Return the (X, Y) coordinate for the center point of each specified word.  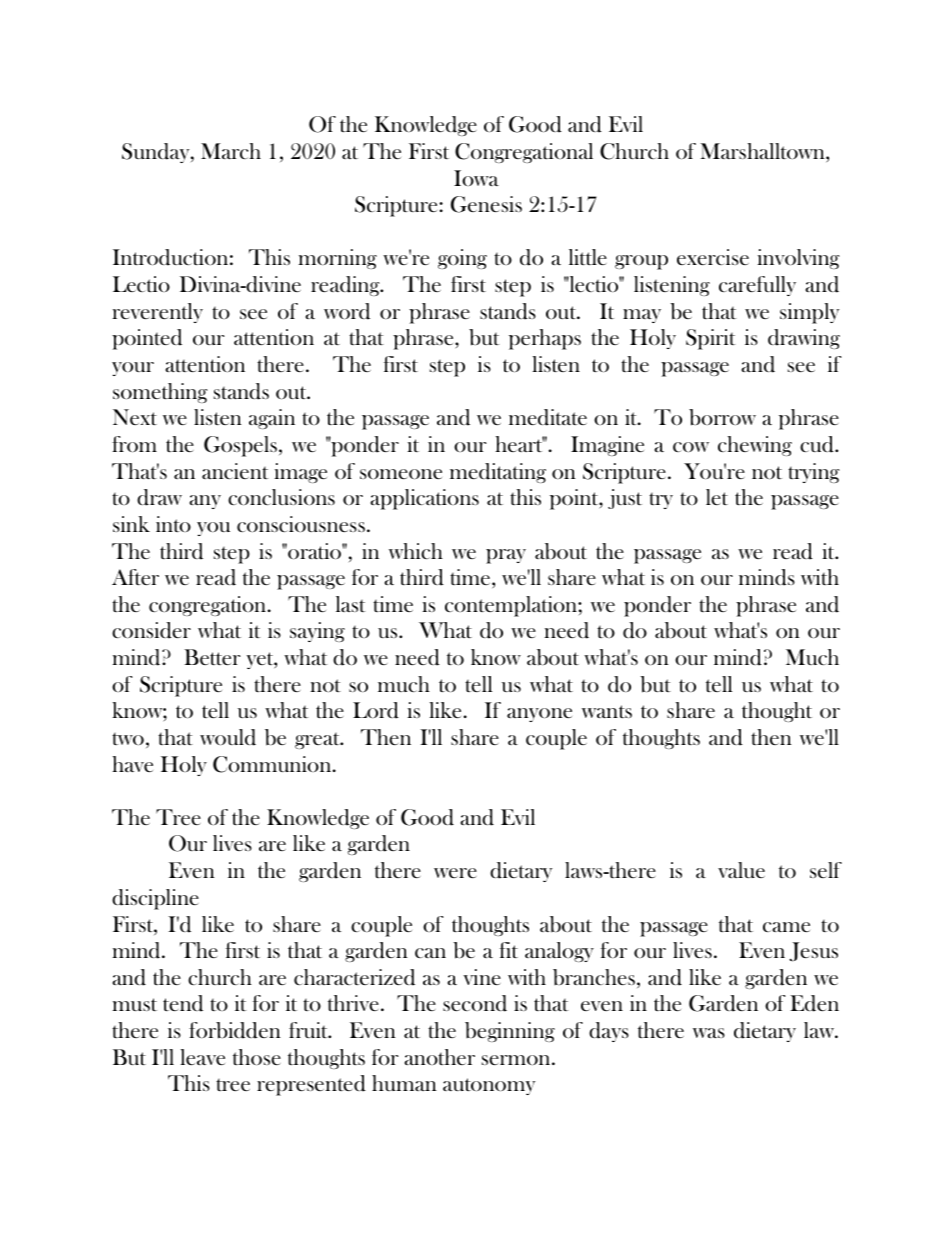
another (439, 1057)
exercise (713, 257)
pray (506, 556)
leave (202, 1057)
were (455, 873)
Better (212, 657)
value (741, 870)
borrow (722, 417)
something (160, 393)
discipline (155, 899)
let (717, 497)
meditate (548, 417)
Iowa (476, 178)
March (231, 151)
